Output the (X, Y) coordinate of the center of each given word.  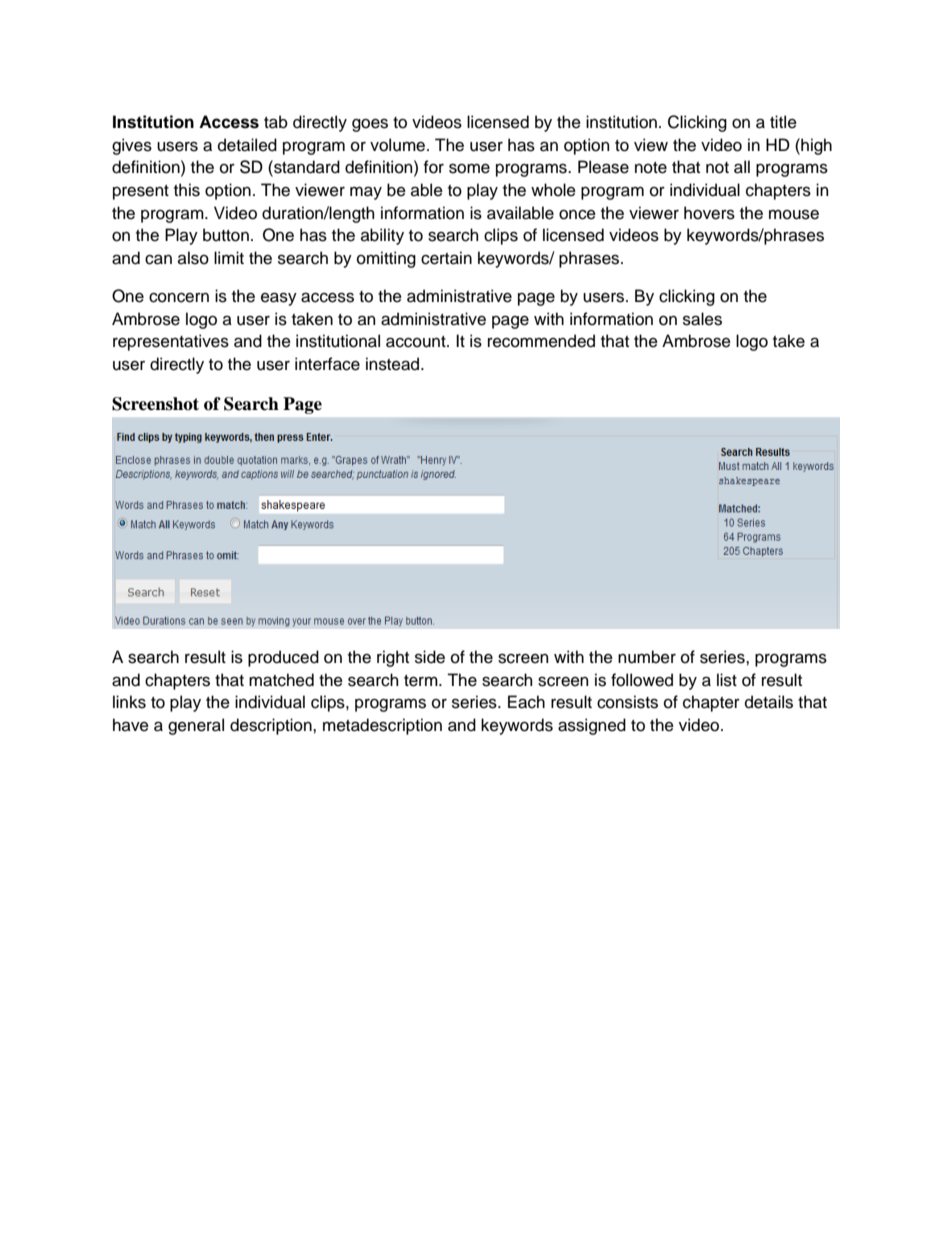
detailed (247, 145)
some (469, 168)
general (196, 726)
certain (446, 258)
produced (283, 658)
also (193, 258)
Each (526, 702)
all (742, 167)
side (430, 657)
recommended (541, 341)
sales (702, 319)
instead (394, 364)
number (647, 657)
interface (327, 364)
